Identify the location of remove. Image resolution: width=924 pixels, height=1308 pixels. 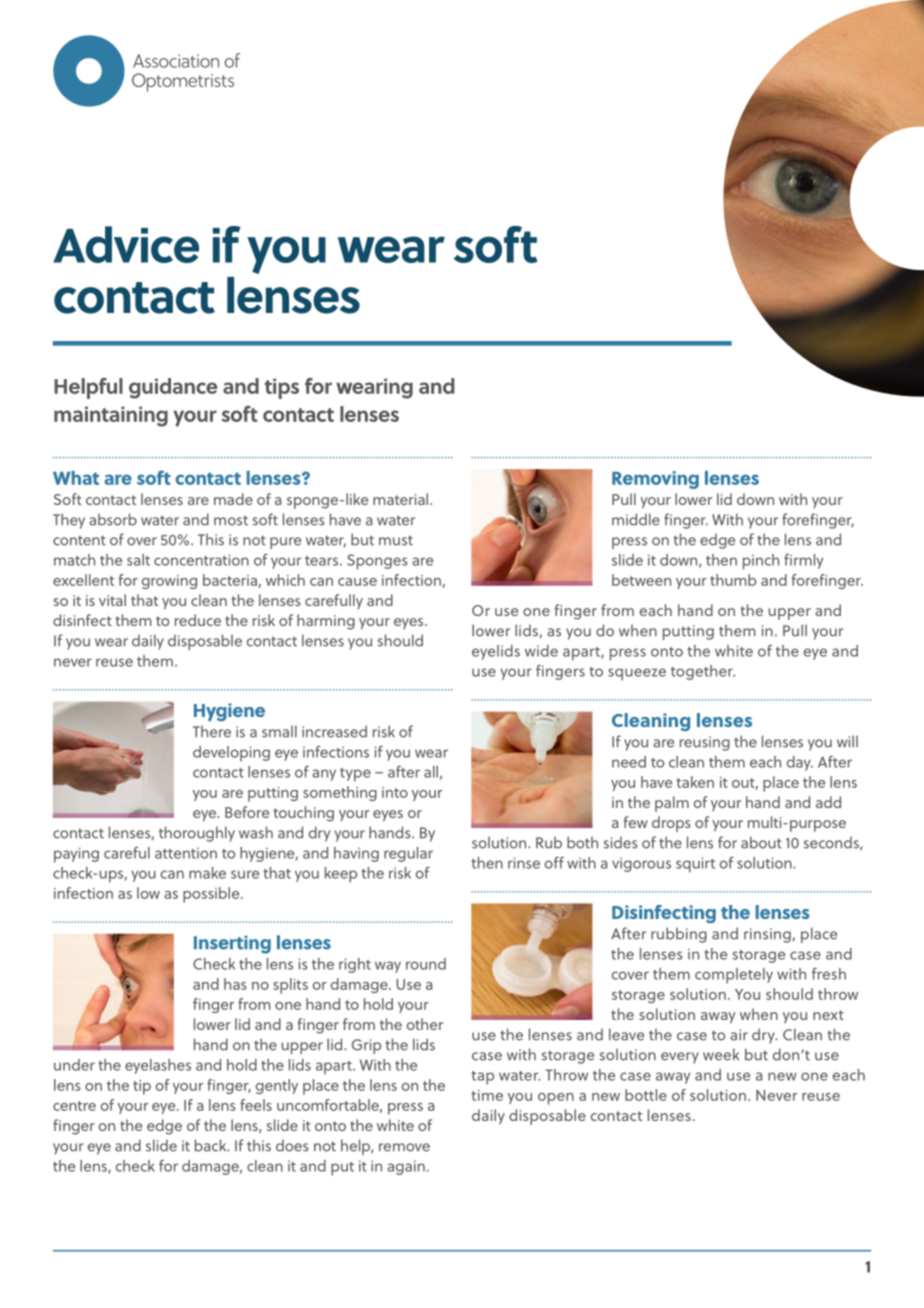
(404, 1147).
